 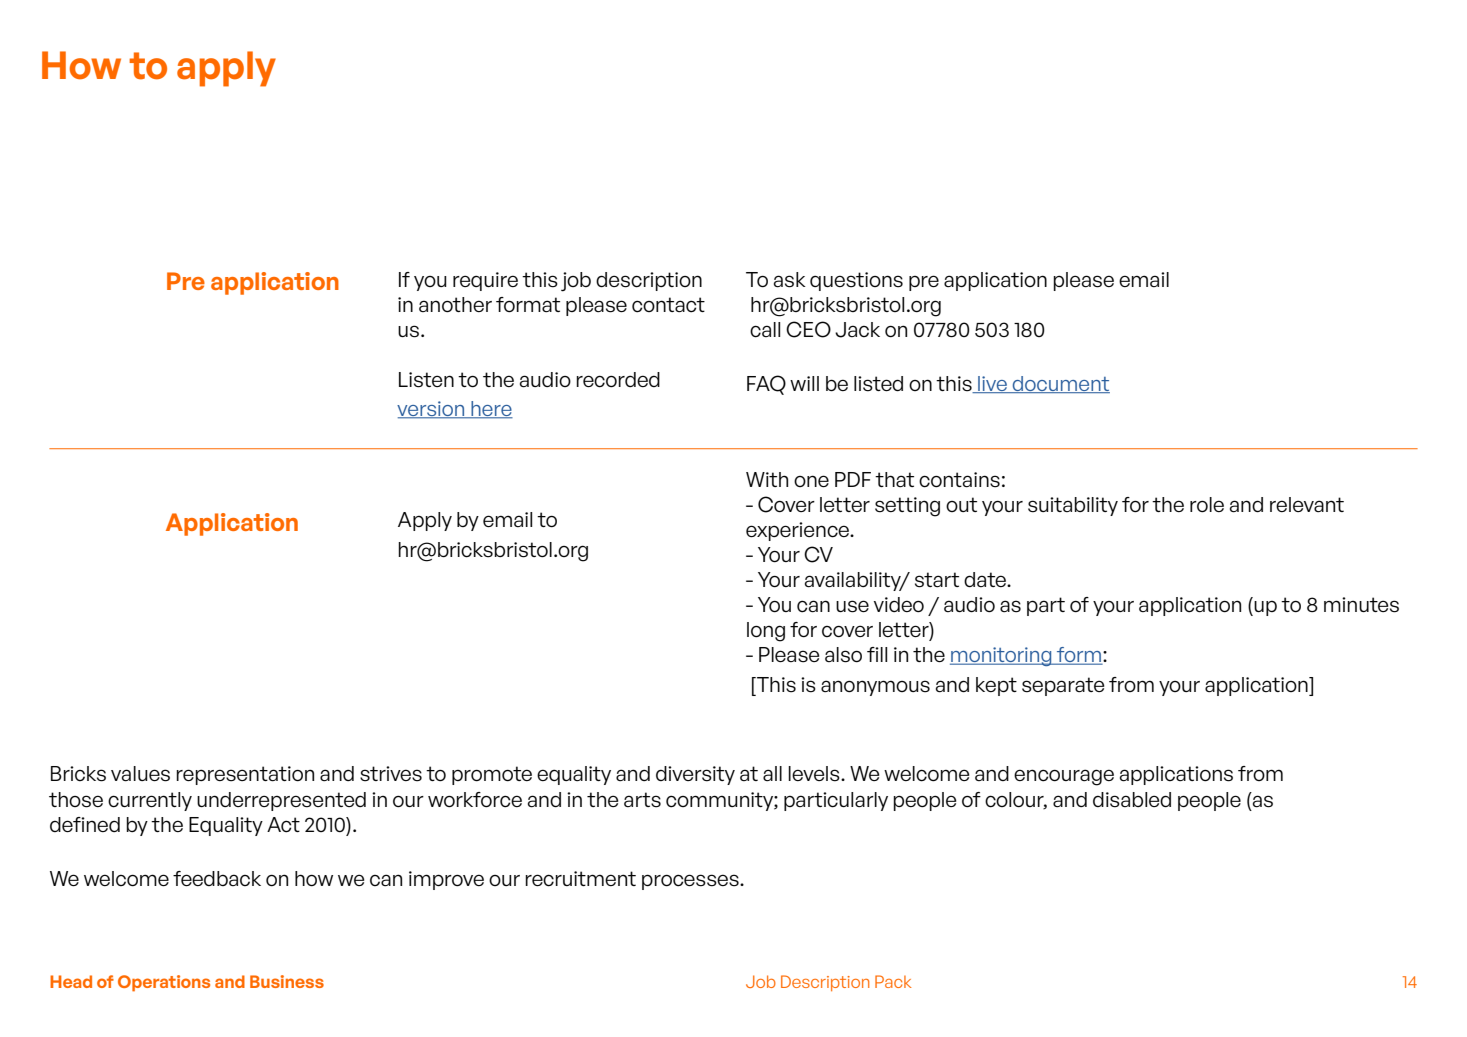 What do you see at coordinates (281, 801) in the page?
I see `underrepresented` at bounding box center [281, 801].
